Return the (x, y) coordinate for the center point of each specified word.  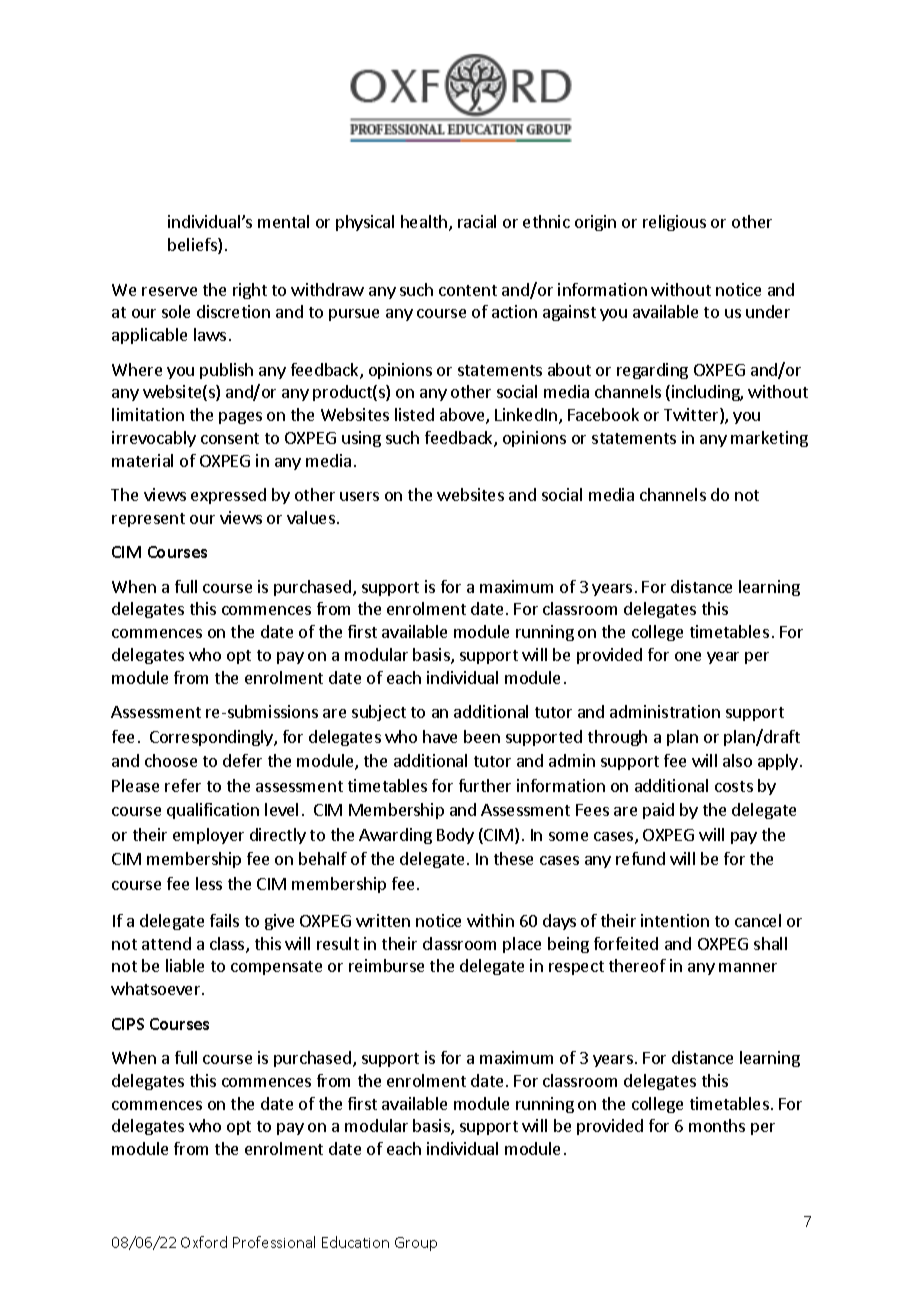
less (209, 883)
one (688, 656)
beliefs (193, 246)
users (359, 496)
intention (675, 920)
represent (148, 520)
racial (477, 221)
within (490, 920)
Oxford (204, 1242)
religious (674, 223)
